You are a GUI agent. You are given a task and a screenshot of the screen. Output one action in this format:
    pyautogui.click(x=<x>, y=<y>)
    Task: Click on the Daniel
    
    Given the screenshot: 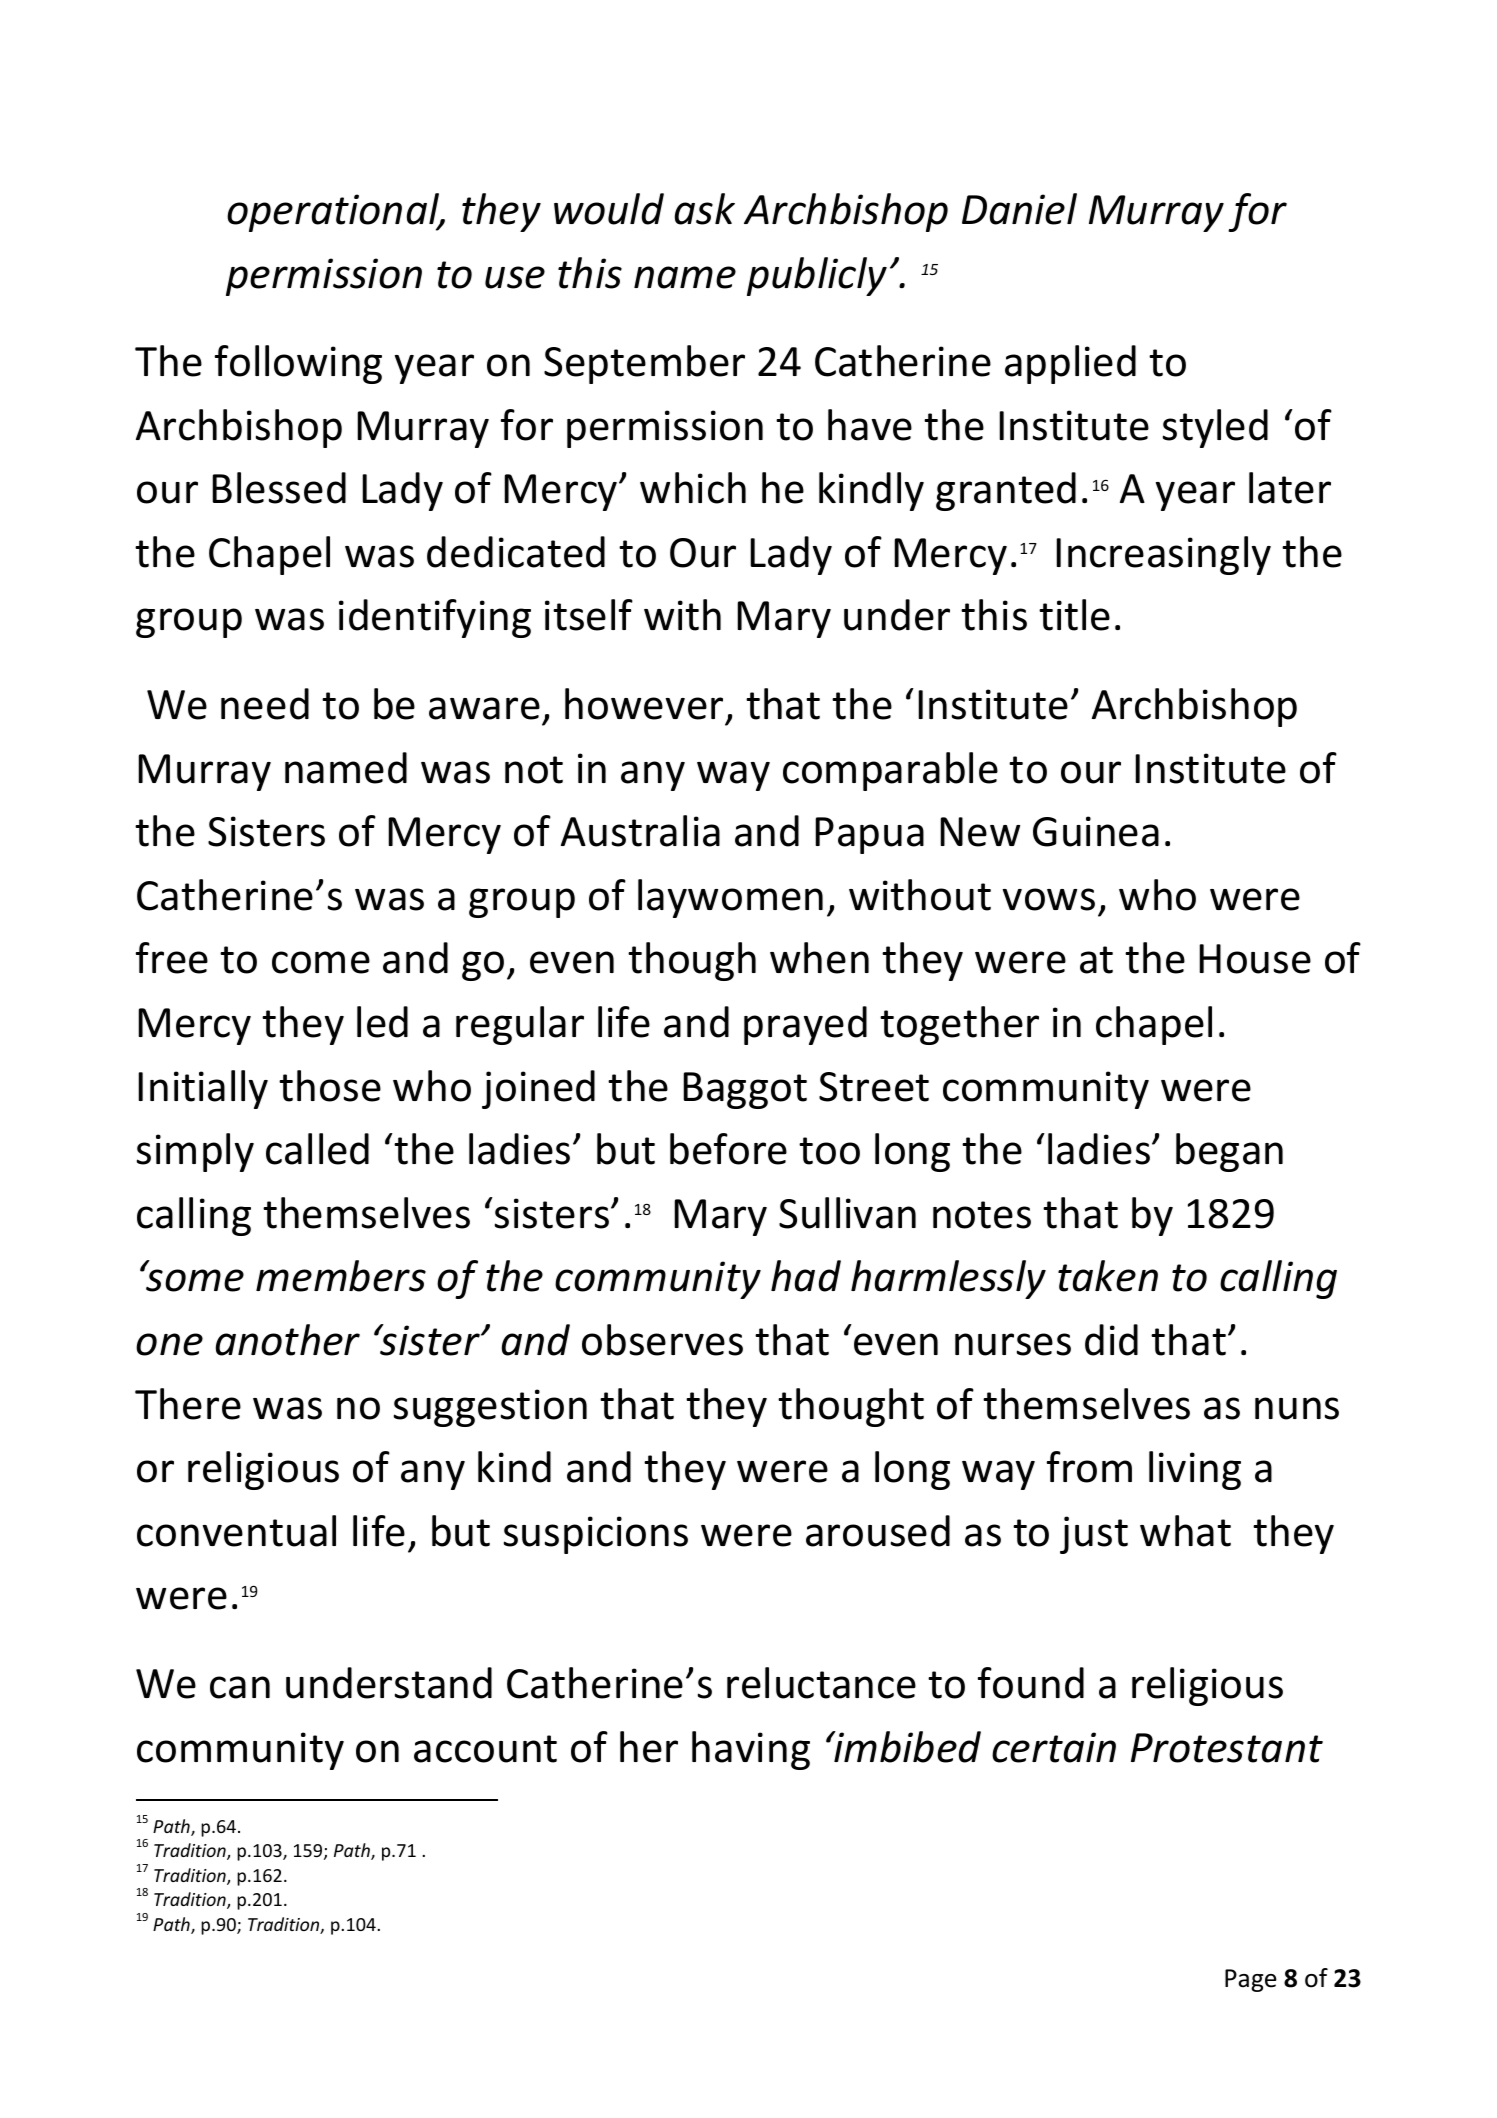 What is the action you would take?
    pyautogui.click(x=1019, y=209)
